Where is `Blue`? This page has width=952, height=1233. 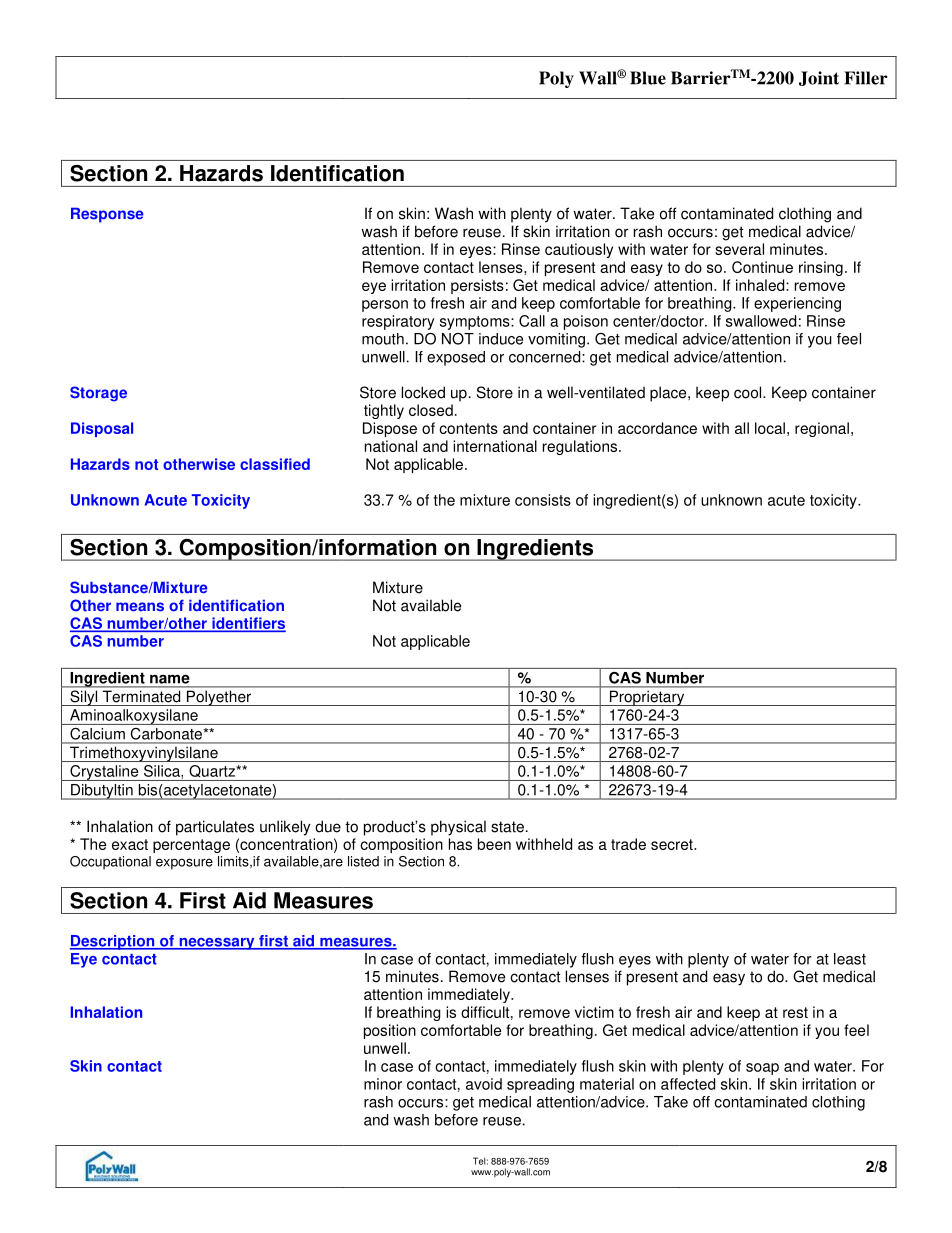 Blue is located at coordinates (648, 78).
